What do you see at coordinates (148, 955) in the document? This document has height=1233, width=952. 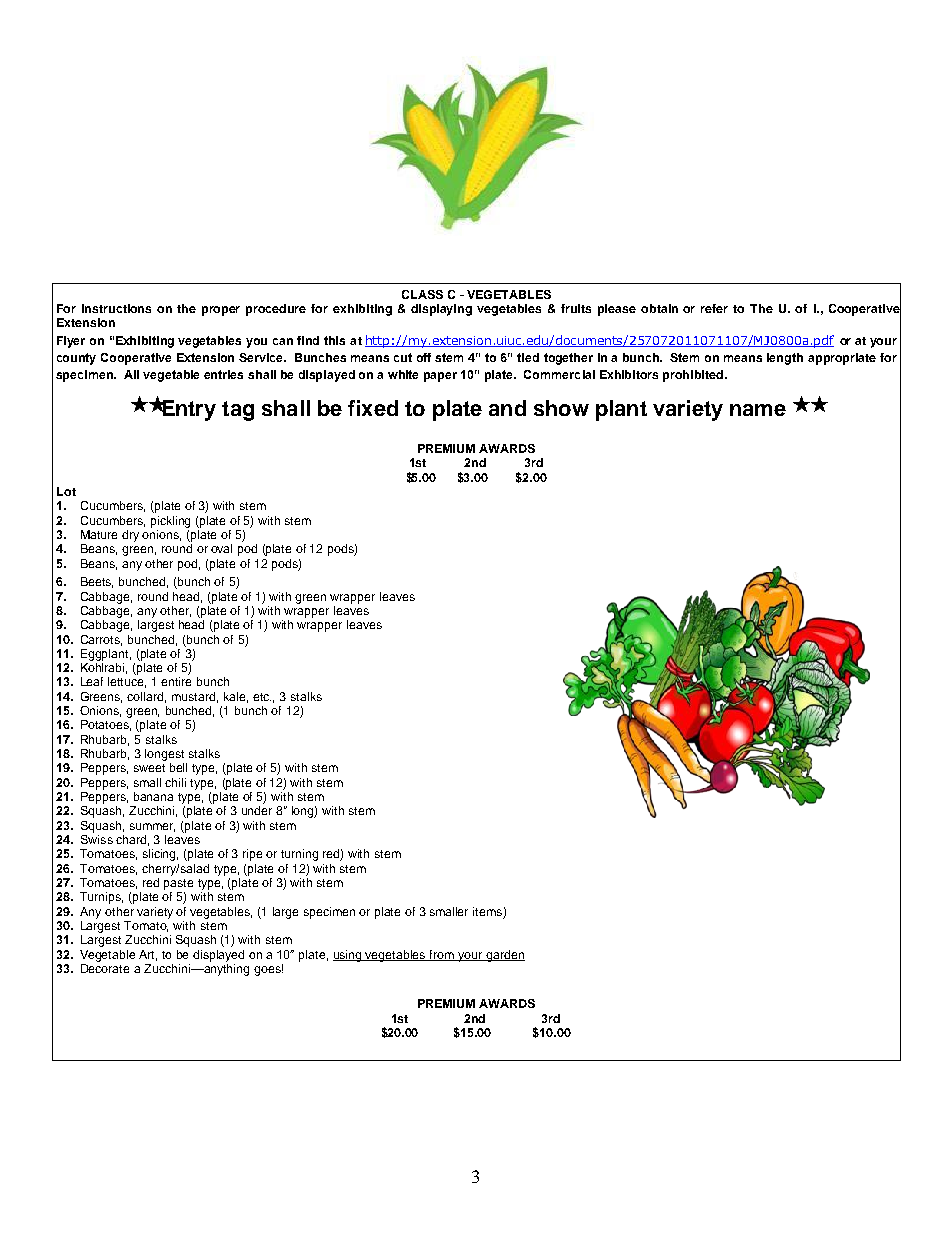 I see `Art` at bounding box center [148, 955].
